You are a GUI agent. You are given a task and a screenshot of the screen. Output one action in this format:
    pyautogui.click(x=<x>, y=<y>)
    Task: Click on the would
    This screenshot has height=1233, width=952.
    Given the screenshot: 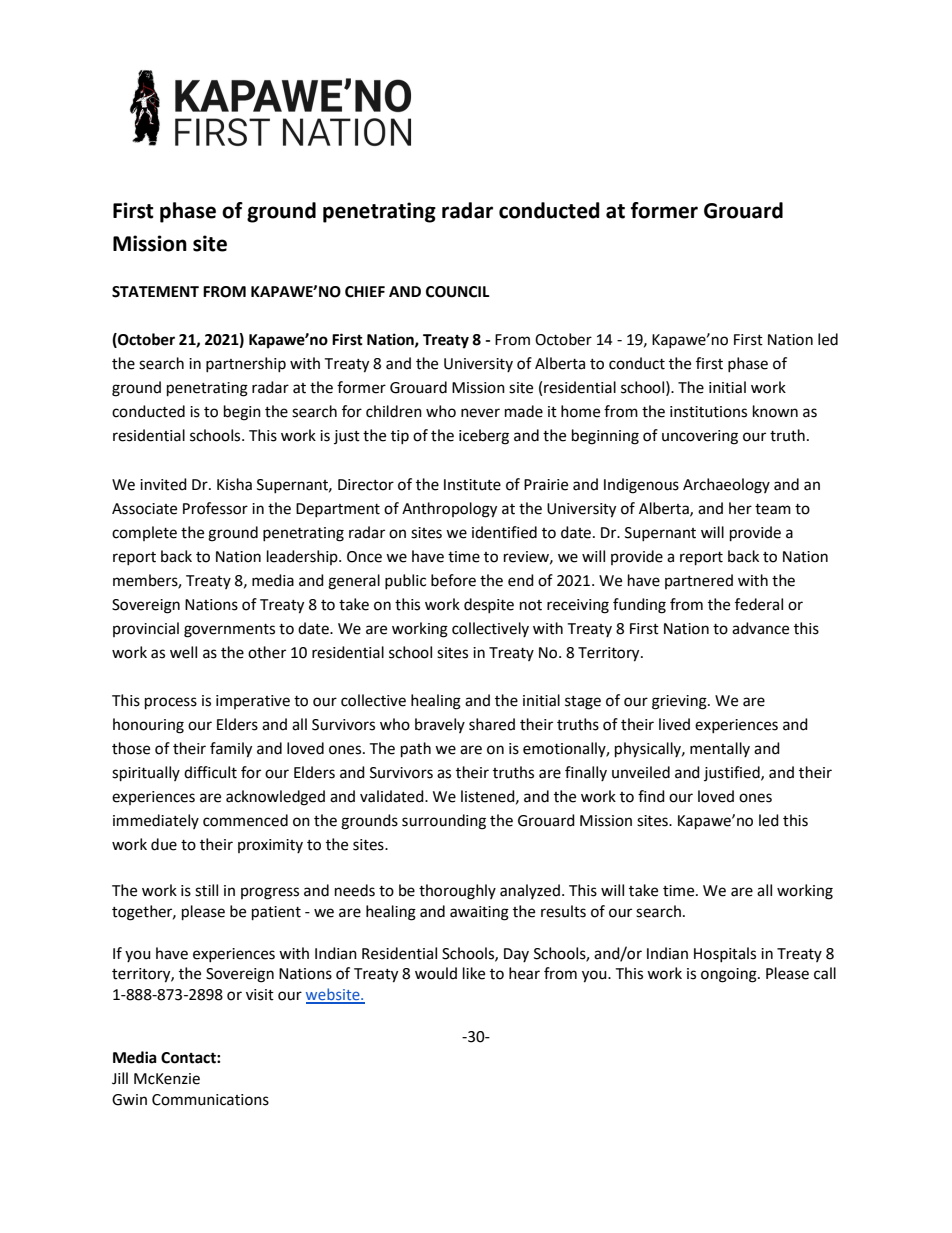 What is the action you would take?
    pyautogui.click(x=436, y=973)
